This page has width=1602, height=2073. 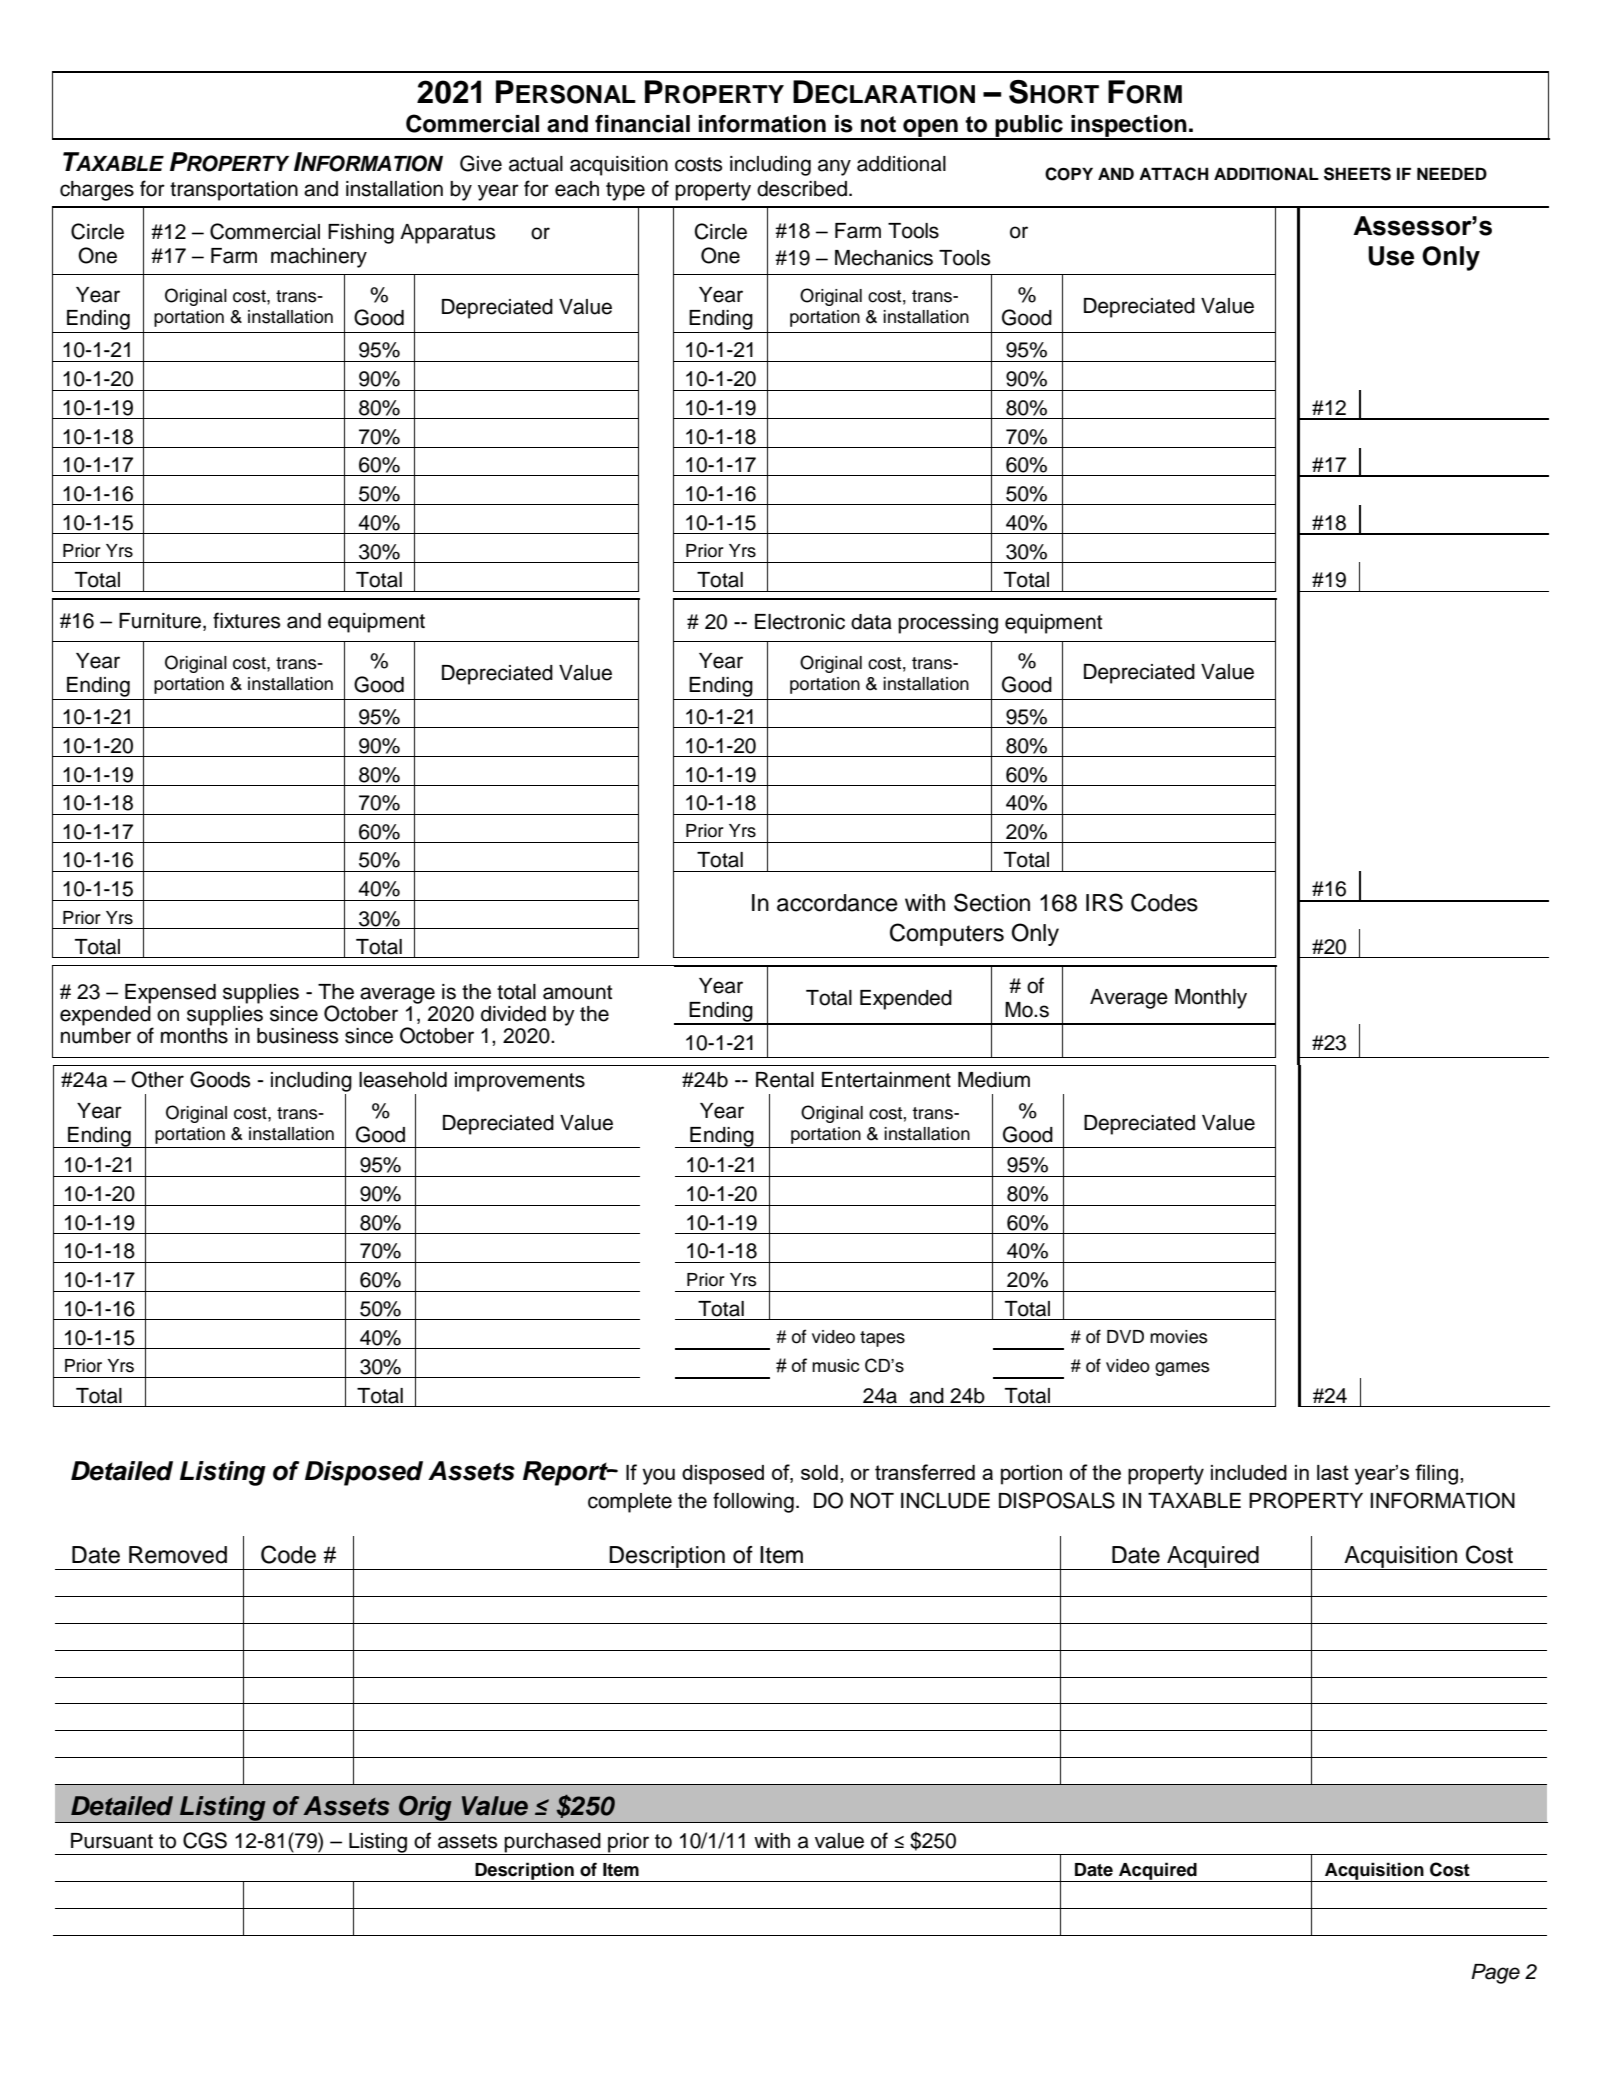 I want to click on Monthly, so click(x=1211, y=999).
